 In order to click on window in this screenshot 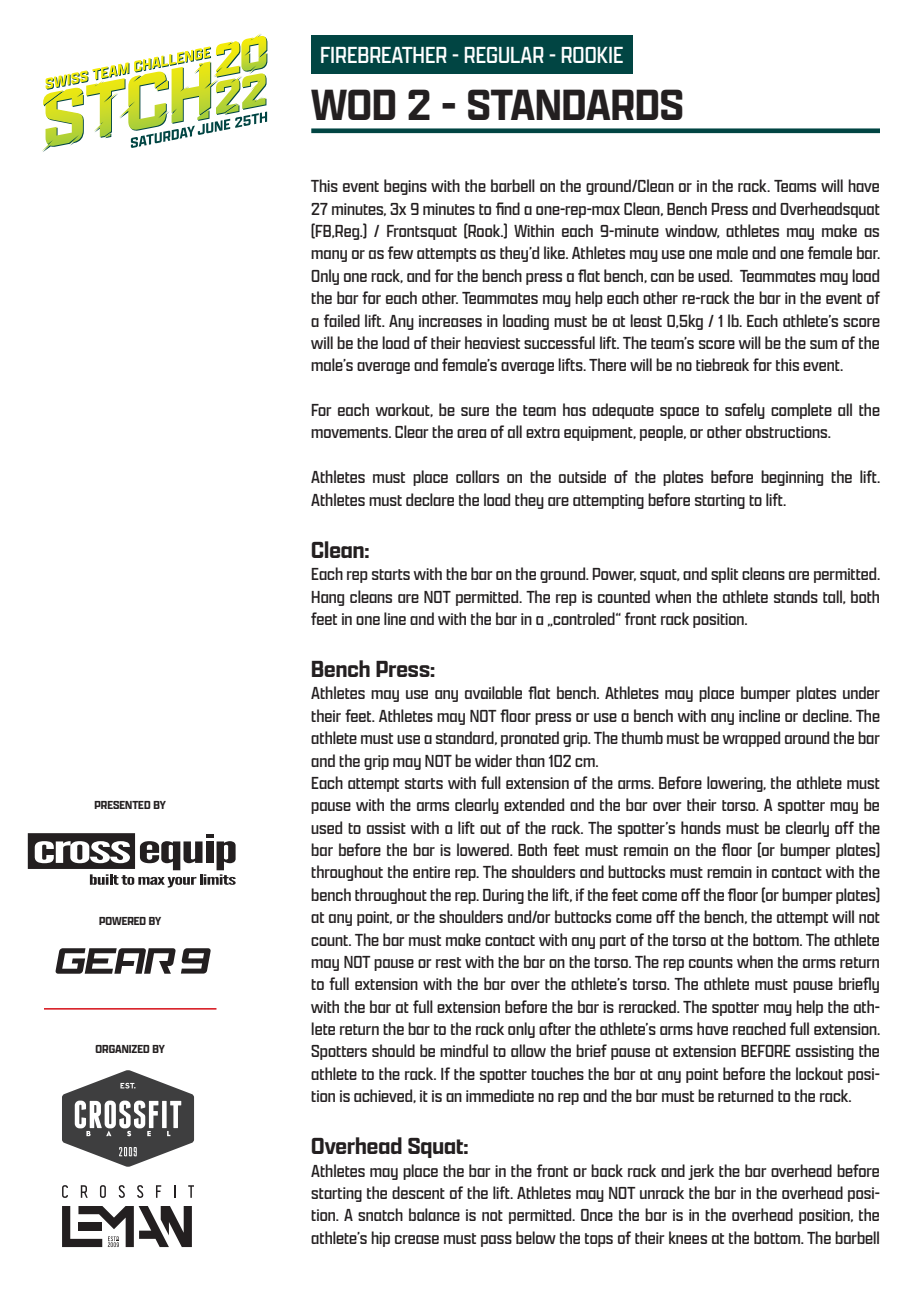, I will do `click(692, 231)`.
